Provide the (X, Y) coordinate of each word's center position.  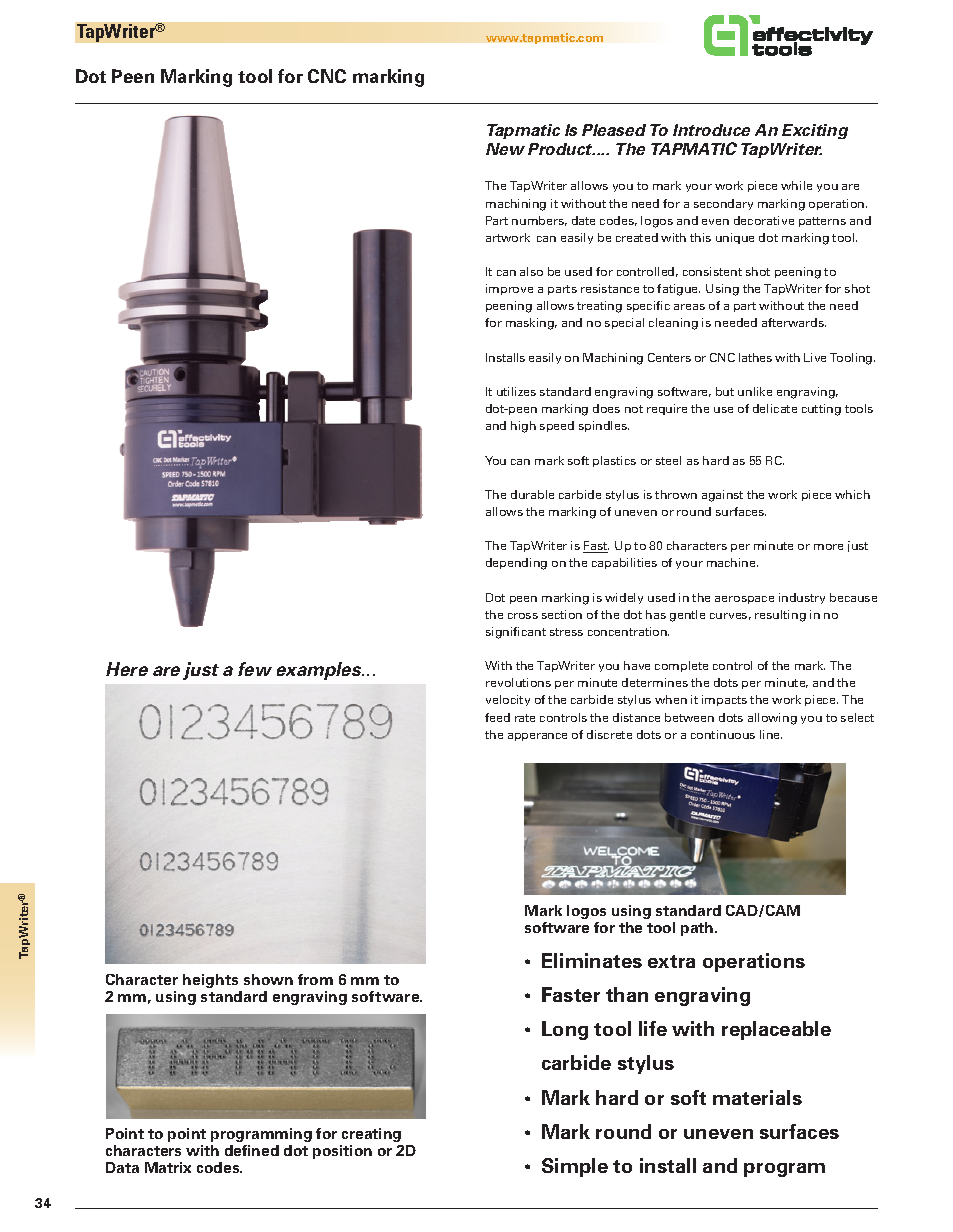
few (255, 669)
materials (757, 1097)
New (505, 149)
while (796, 185)
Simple (575, 1167)
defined (252, 1150)
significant (516, 633)
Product (561, 149)
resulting (780, 616)
